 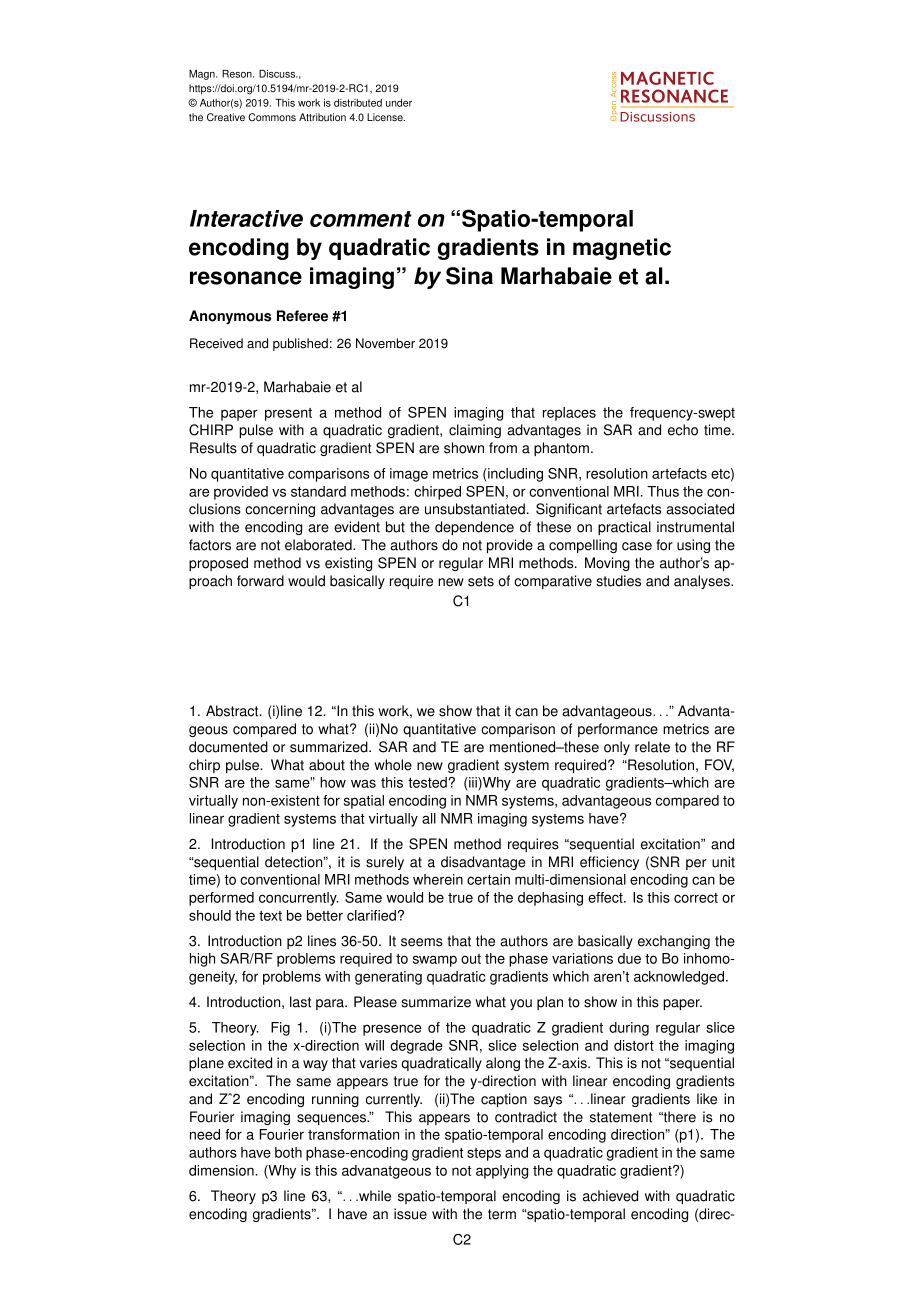 I want to click on both, so click(x=288, y=1152).
